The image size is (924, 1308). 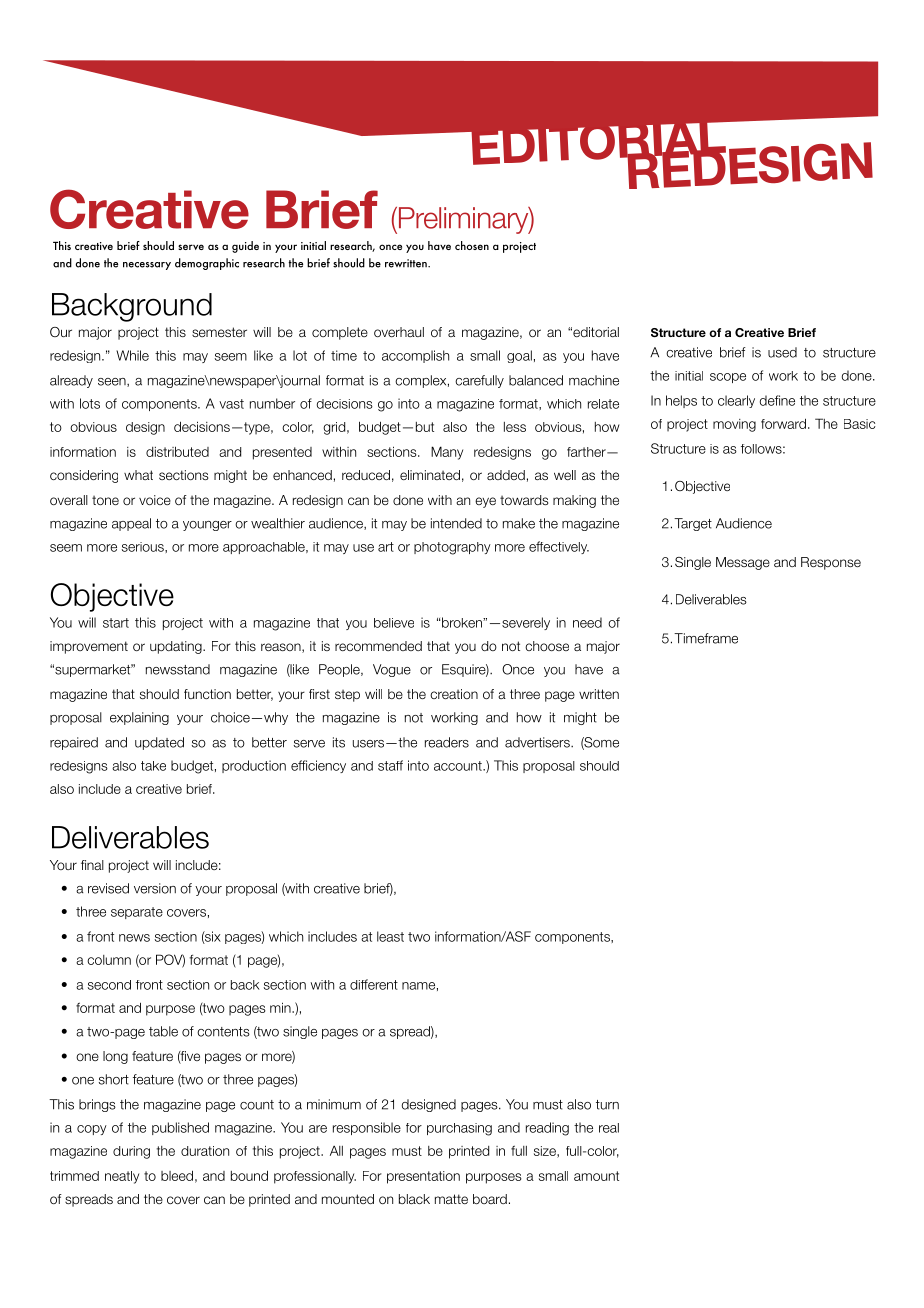 What do you see at coordinates (147, 266) in the image?
I see `necessary` at bounding box center [147, 266].
